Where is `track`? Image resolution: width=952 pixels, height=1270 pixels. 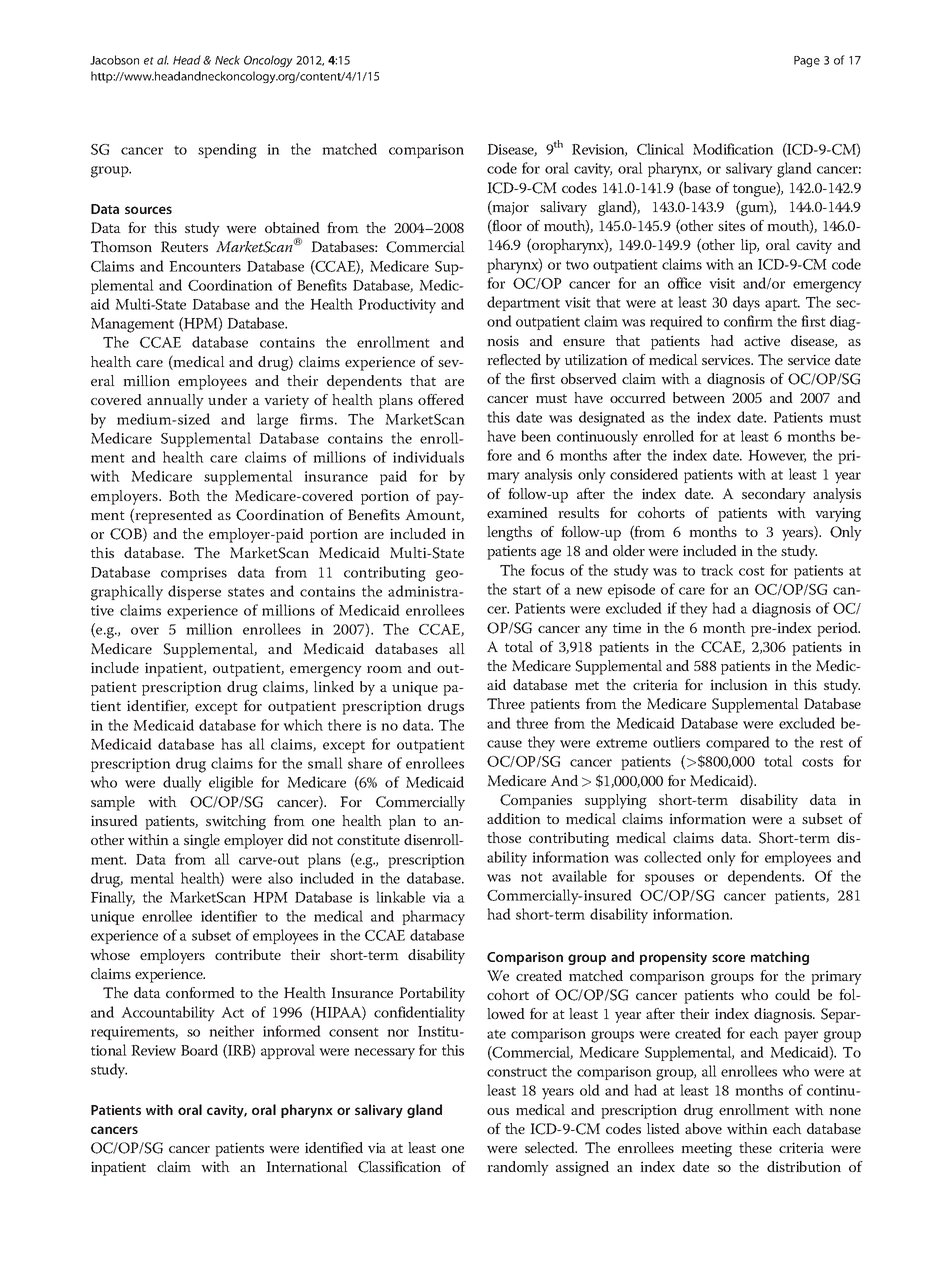 track is located at coordinates (717, 570).
